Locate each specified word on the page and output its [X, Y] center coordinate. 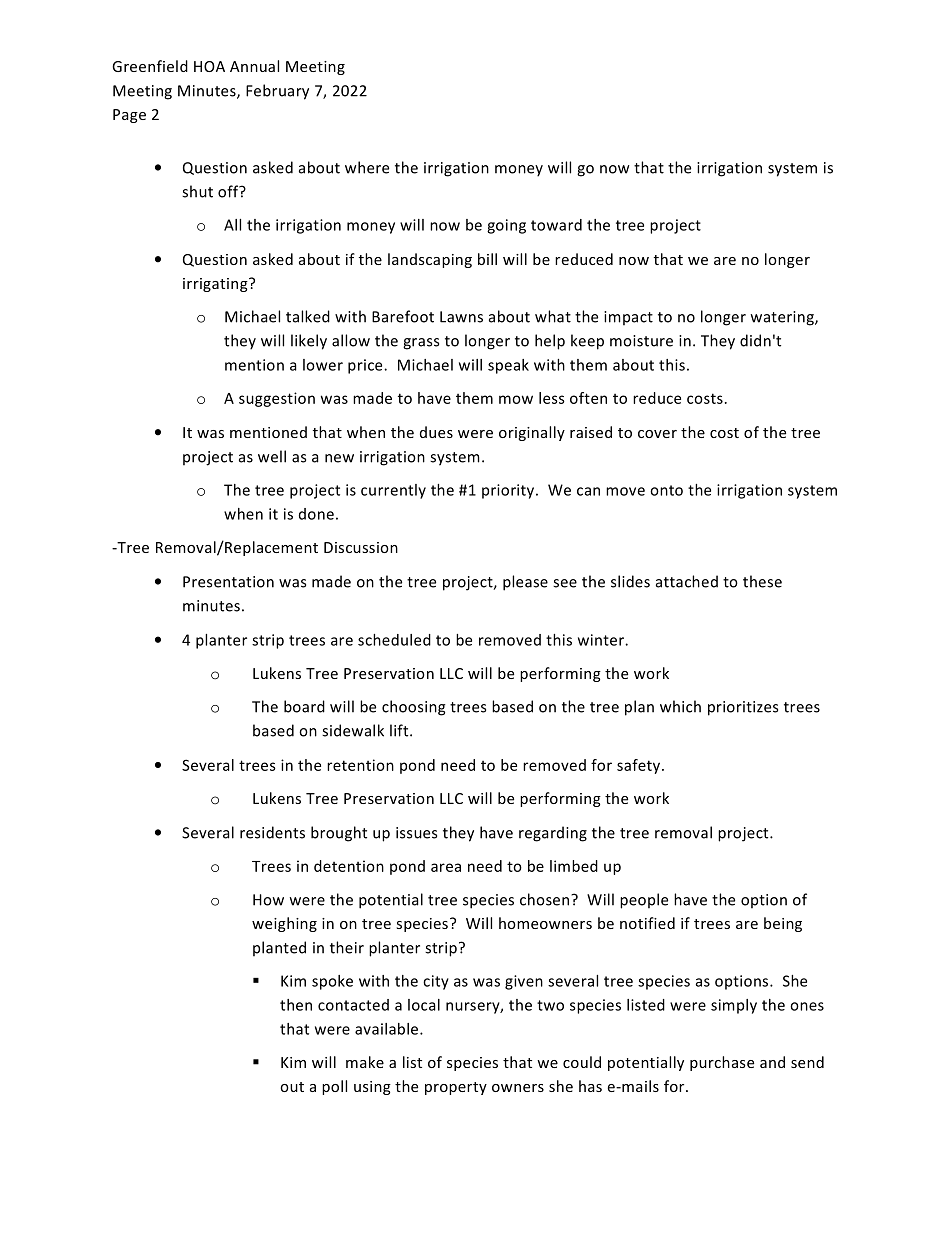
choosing [414, 708]
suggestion [277, 399]
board [304, 706]
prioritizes [743, 708]
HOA [209, 66]
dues [436, 432]
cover [657, 434]
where [367, 167]
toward [556, 225]
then [296, 1005]
